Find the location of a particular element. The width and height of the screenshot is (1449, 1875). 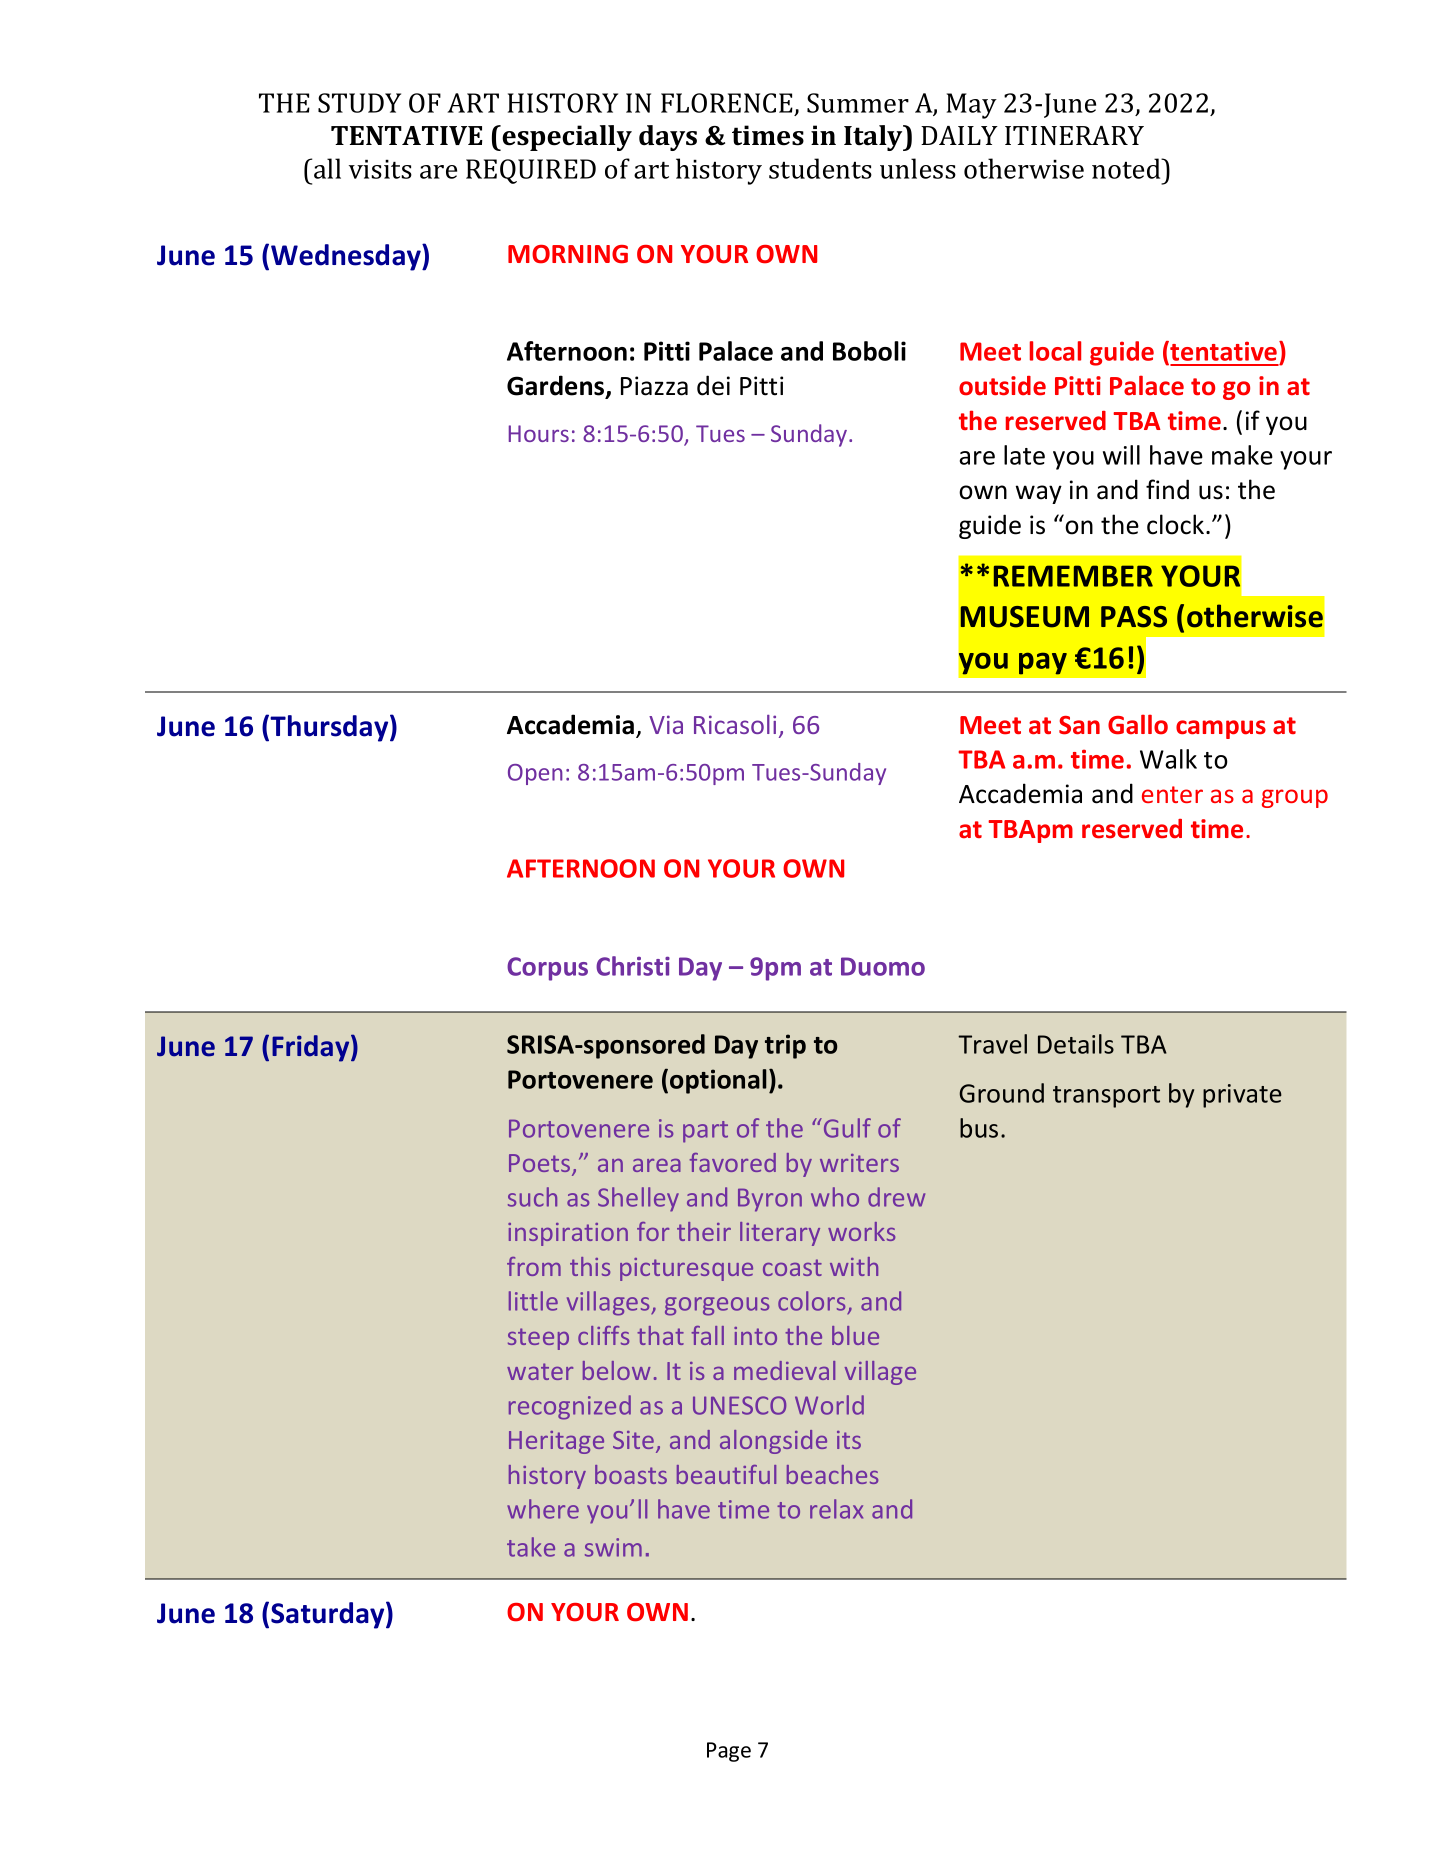

visits is located at coordinates (380, 169).
